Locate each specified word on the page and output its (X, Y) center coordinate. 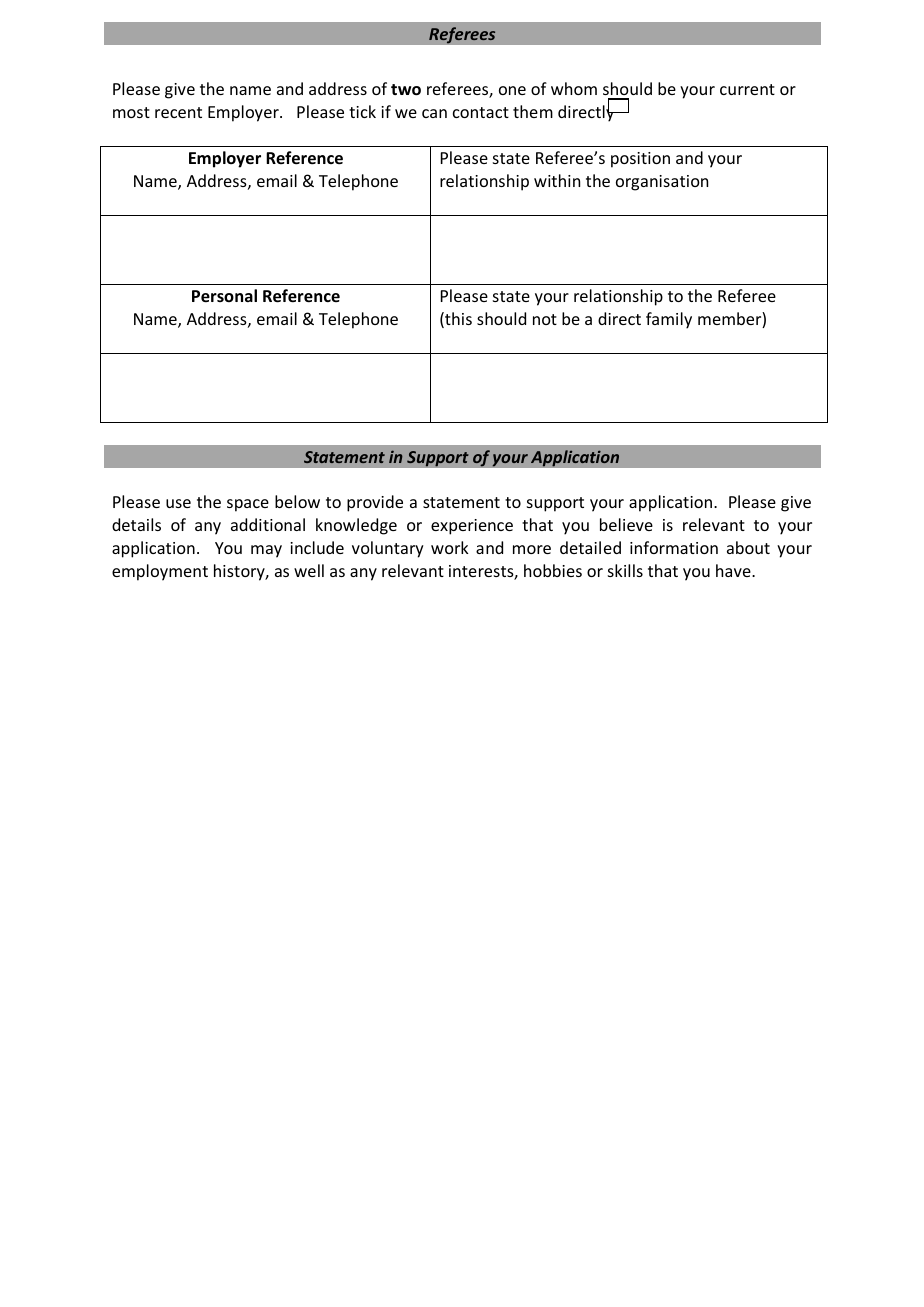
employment (160, 572)
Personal (224, 296)
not (545, 319)
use (178, 503)
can (434, 113)
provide (375, 503)
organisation (662, 183)
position (640, 160)
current (747, 89)
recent (178, 112)
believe (626, 524)
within (557, 180)
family (669, 320)
